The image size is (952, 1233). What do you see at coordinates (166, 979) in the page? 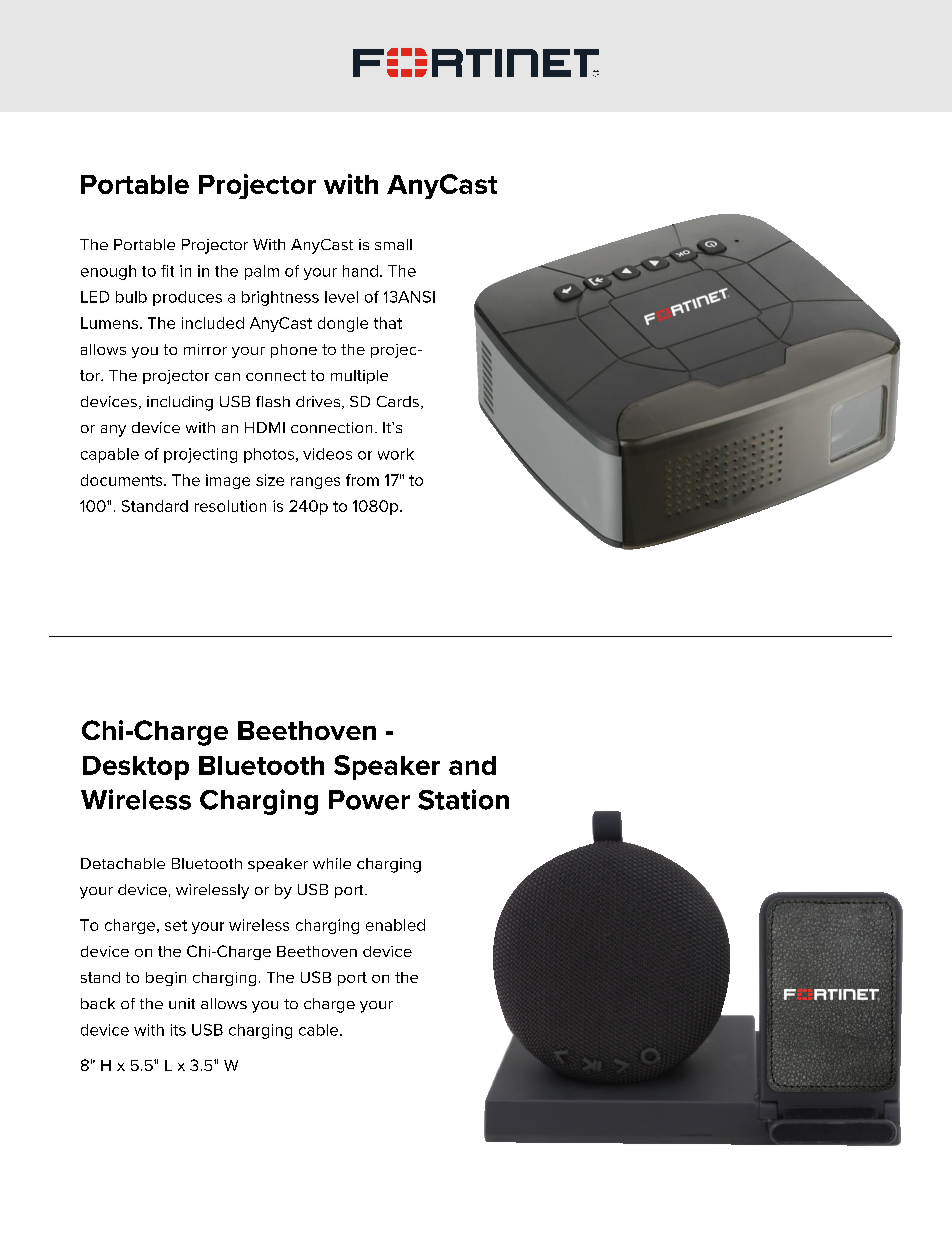
I see `begin` at bounding box center [166, 979].
